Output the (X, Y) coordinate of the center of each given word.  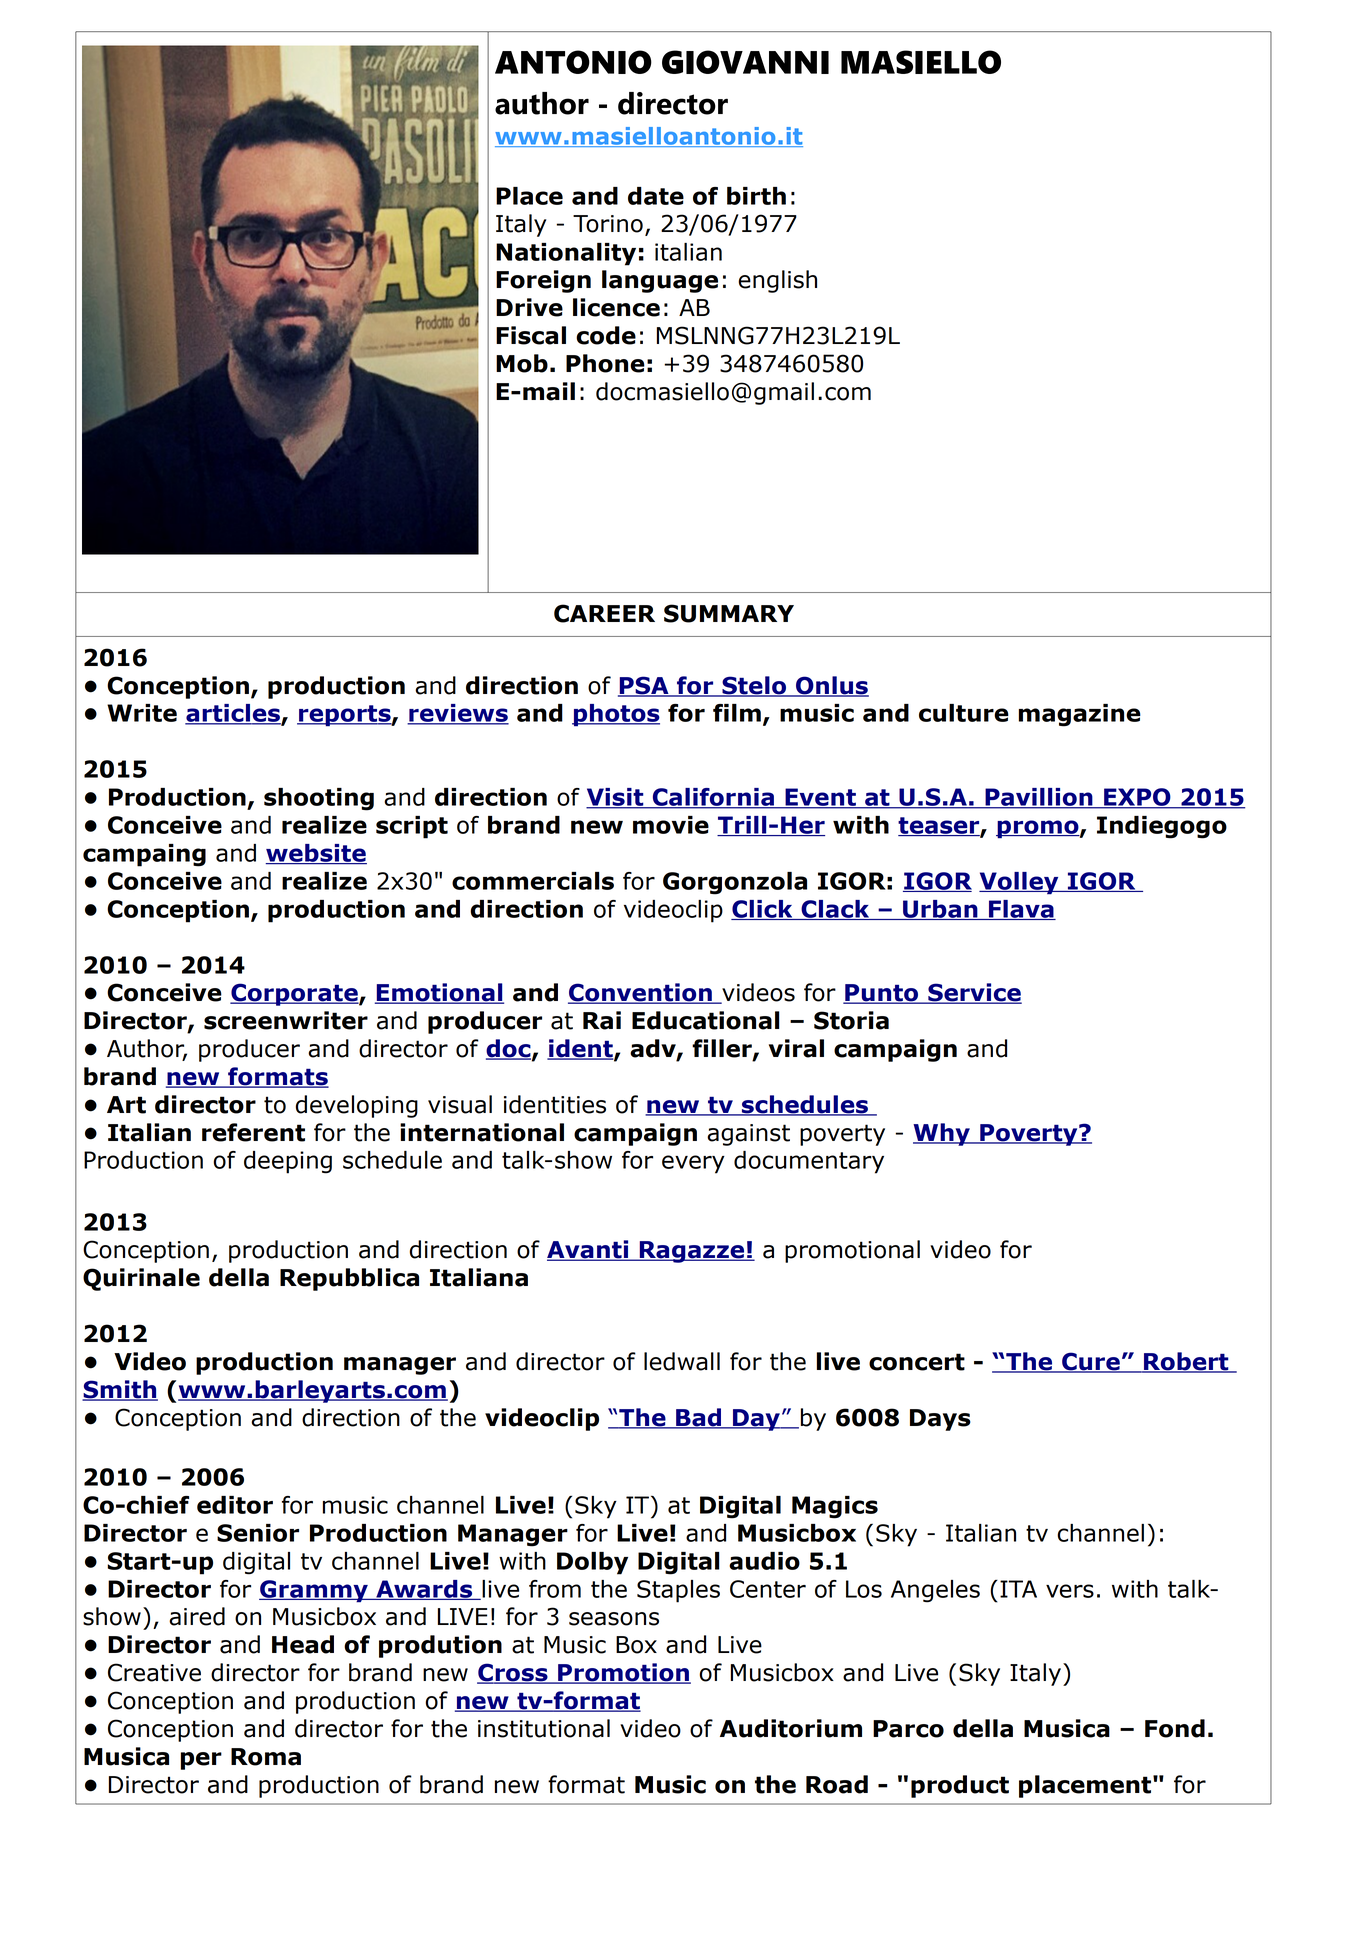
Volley (1020, 883)
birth (756, 196)
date (656, 196)
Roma (266, 1757)
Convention (641, 993)
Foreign (543, 281)
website (316, 854)
